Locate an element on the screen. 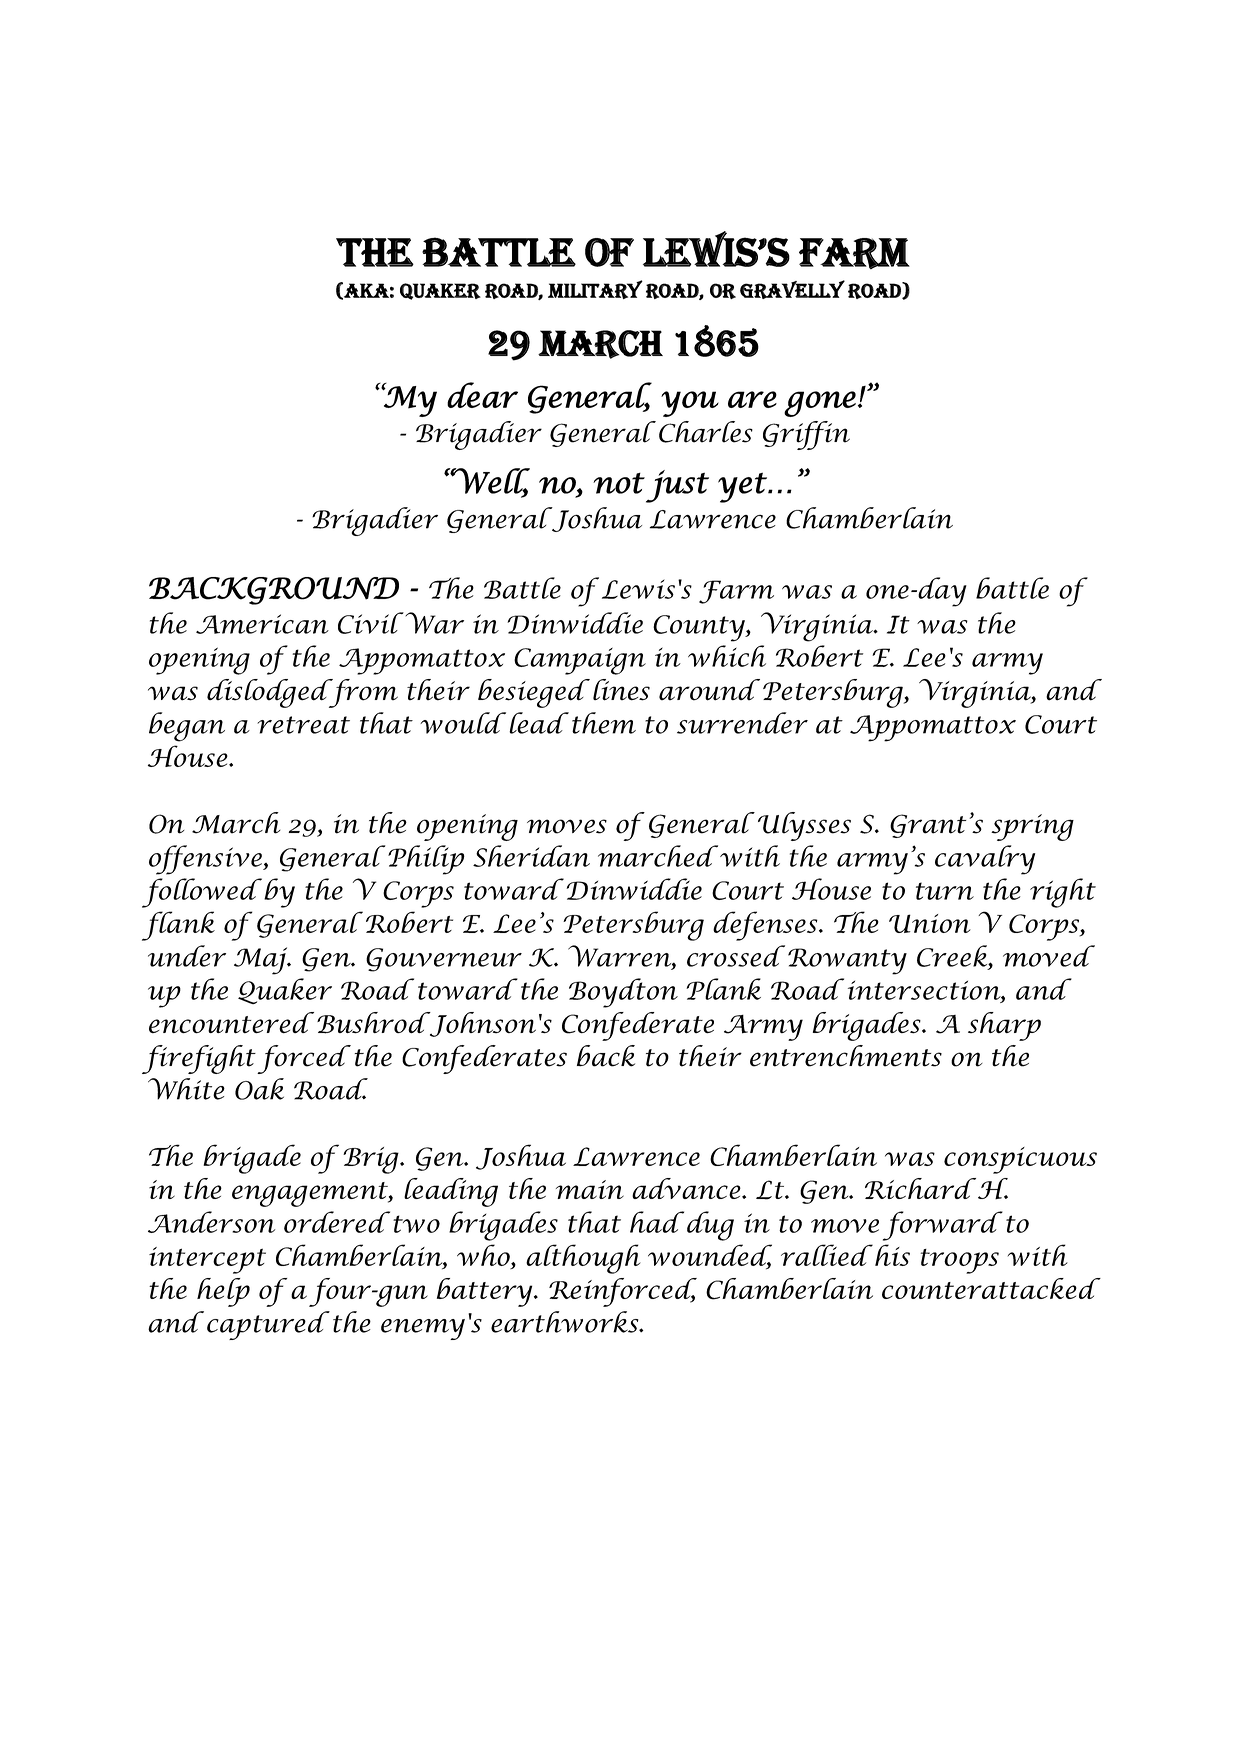 This screenshot has width=1245, height=1762. American is located at coordinates (262, 624).
